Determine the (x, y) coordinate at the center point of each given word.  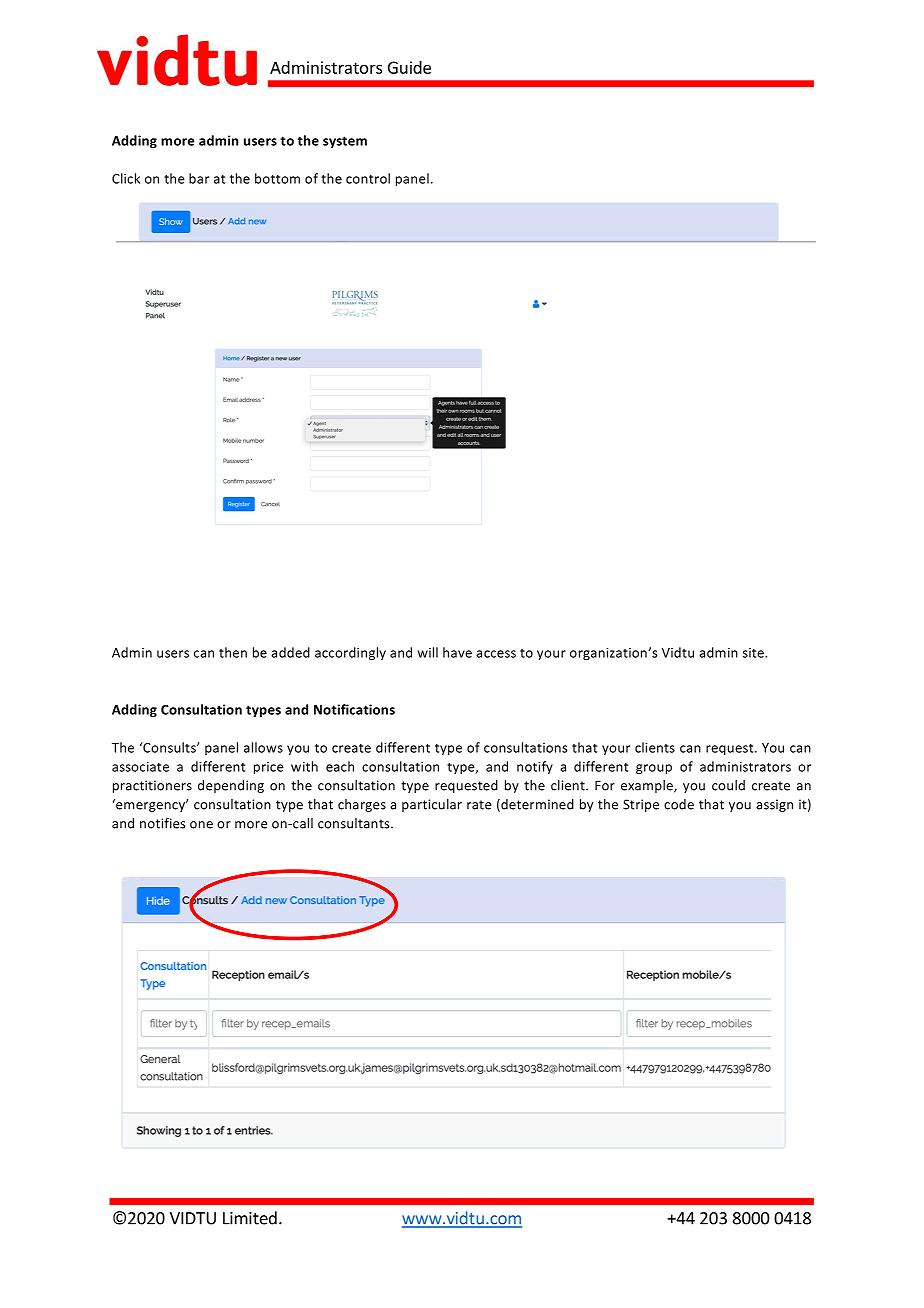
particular (432, 805)
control (368, 178)
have (457, 652)
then (233, 652)
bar (199, 178)
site (754, 653)
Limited (250, 1218)
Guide (409, 67)
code (679, 804)
